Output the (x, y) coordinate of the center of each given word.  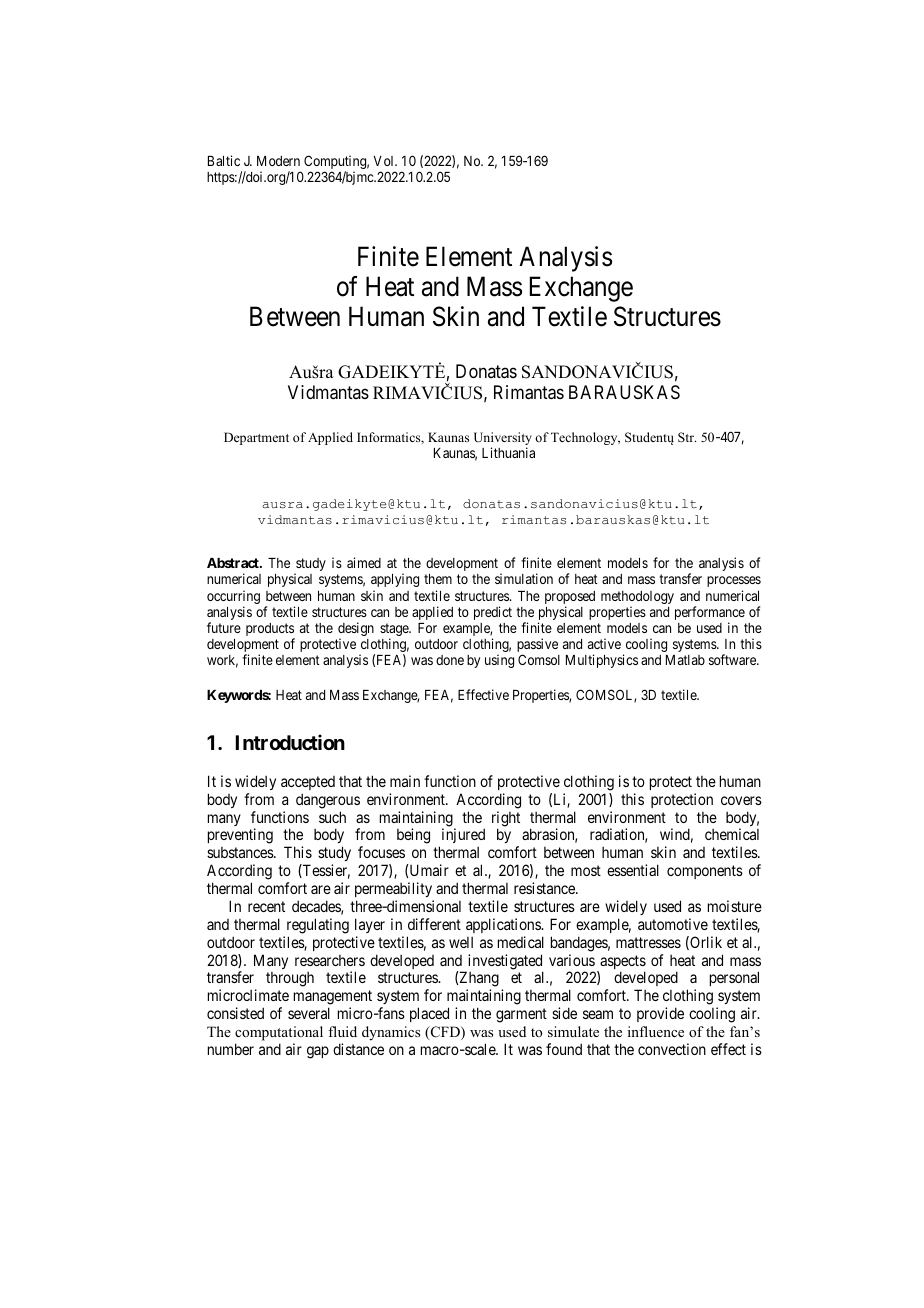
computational (279, 1033)
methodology (637, 599)
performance (710, 614)
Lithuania (508, 452)
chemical (732, 834)
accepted (308, 783)
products (270, 631)
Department (256, 438)
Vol (385, 161)
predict (493, 613)
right (506, 820)
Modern (278, 161)
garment (521, 1015)
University (503, 440)
